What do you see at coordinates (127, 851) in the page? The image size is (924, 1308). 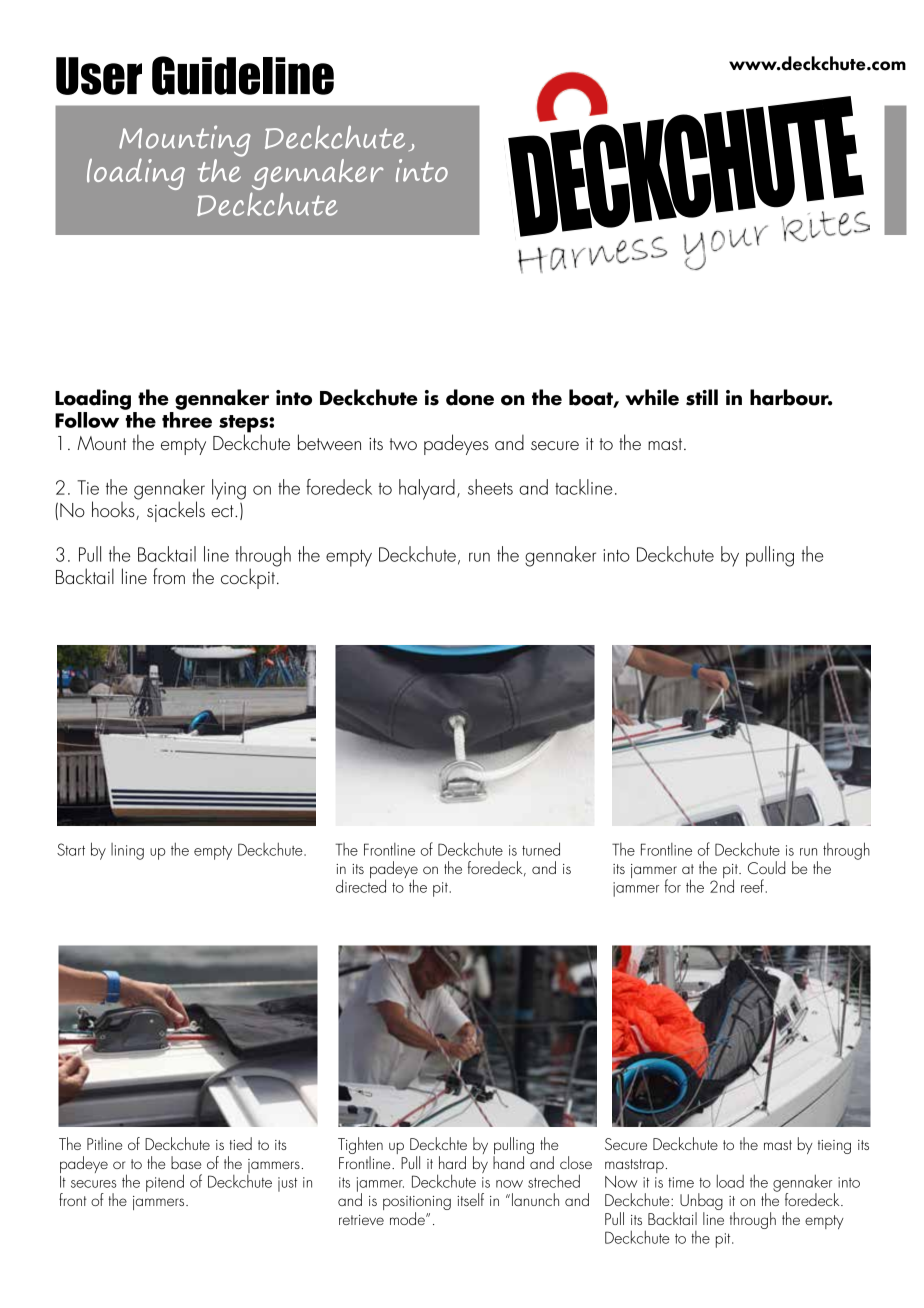 I see `lining` at bounding box center [127, 851].
